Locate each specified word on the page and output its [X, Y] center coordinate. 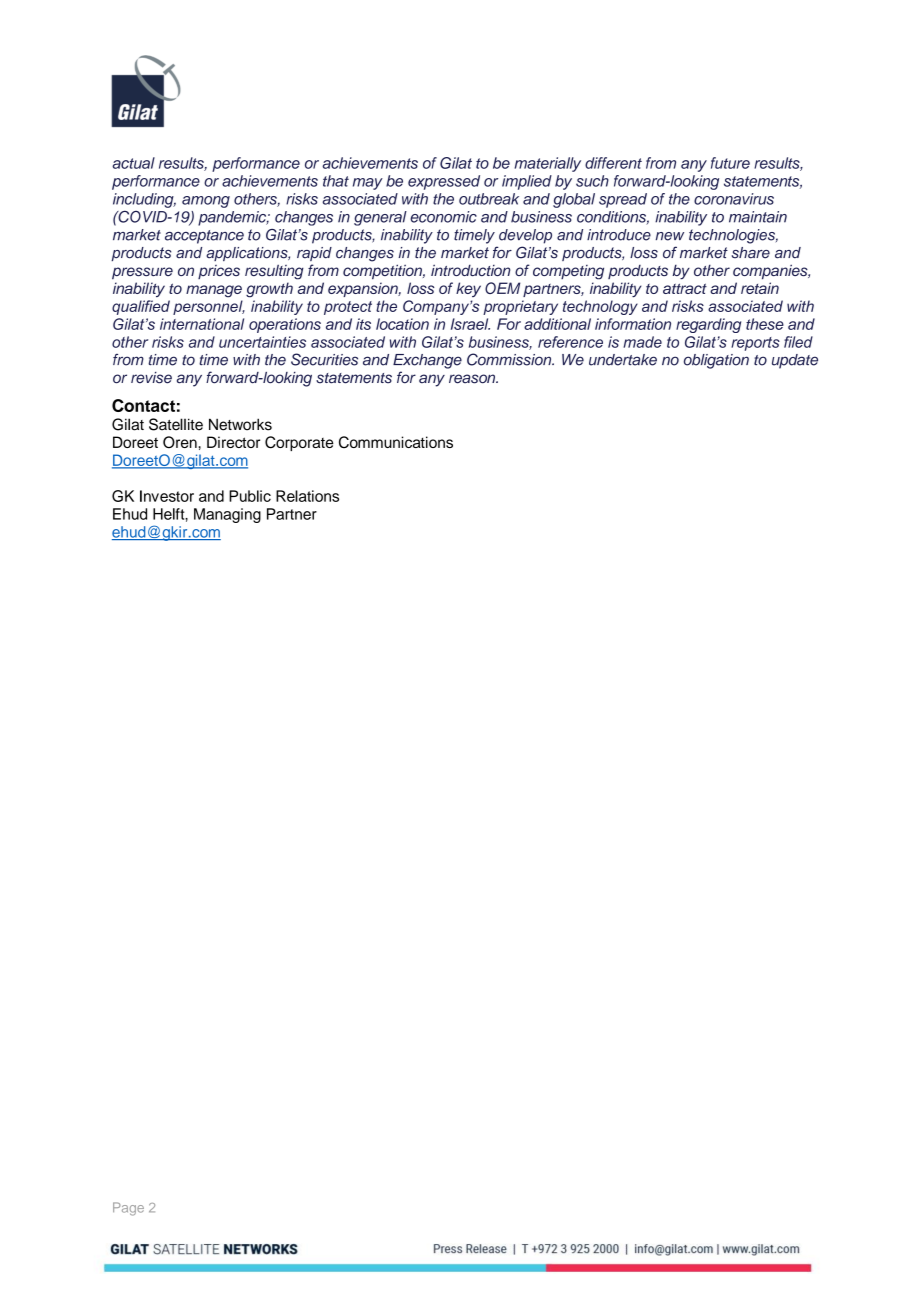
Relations [307, 496]
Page [128, 1209]
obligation [716, 361]
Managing [227, 515]
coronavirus [734, 199]
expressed [444, 182]
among [206, 202]
